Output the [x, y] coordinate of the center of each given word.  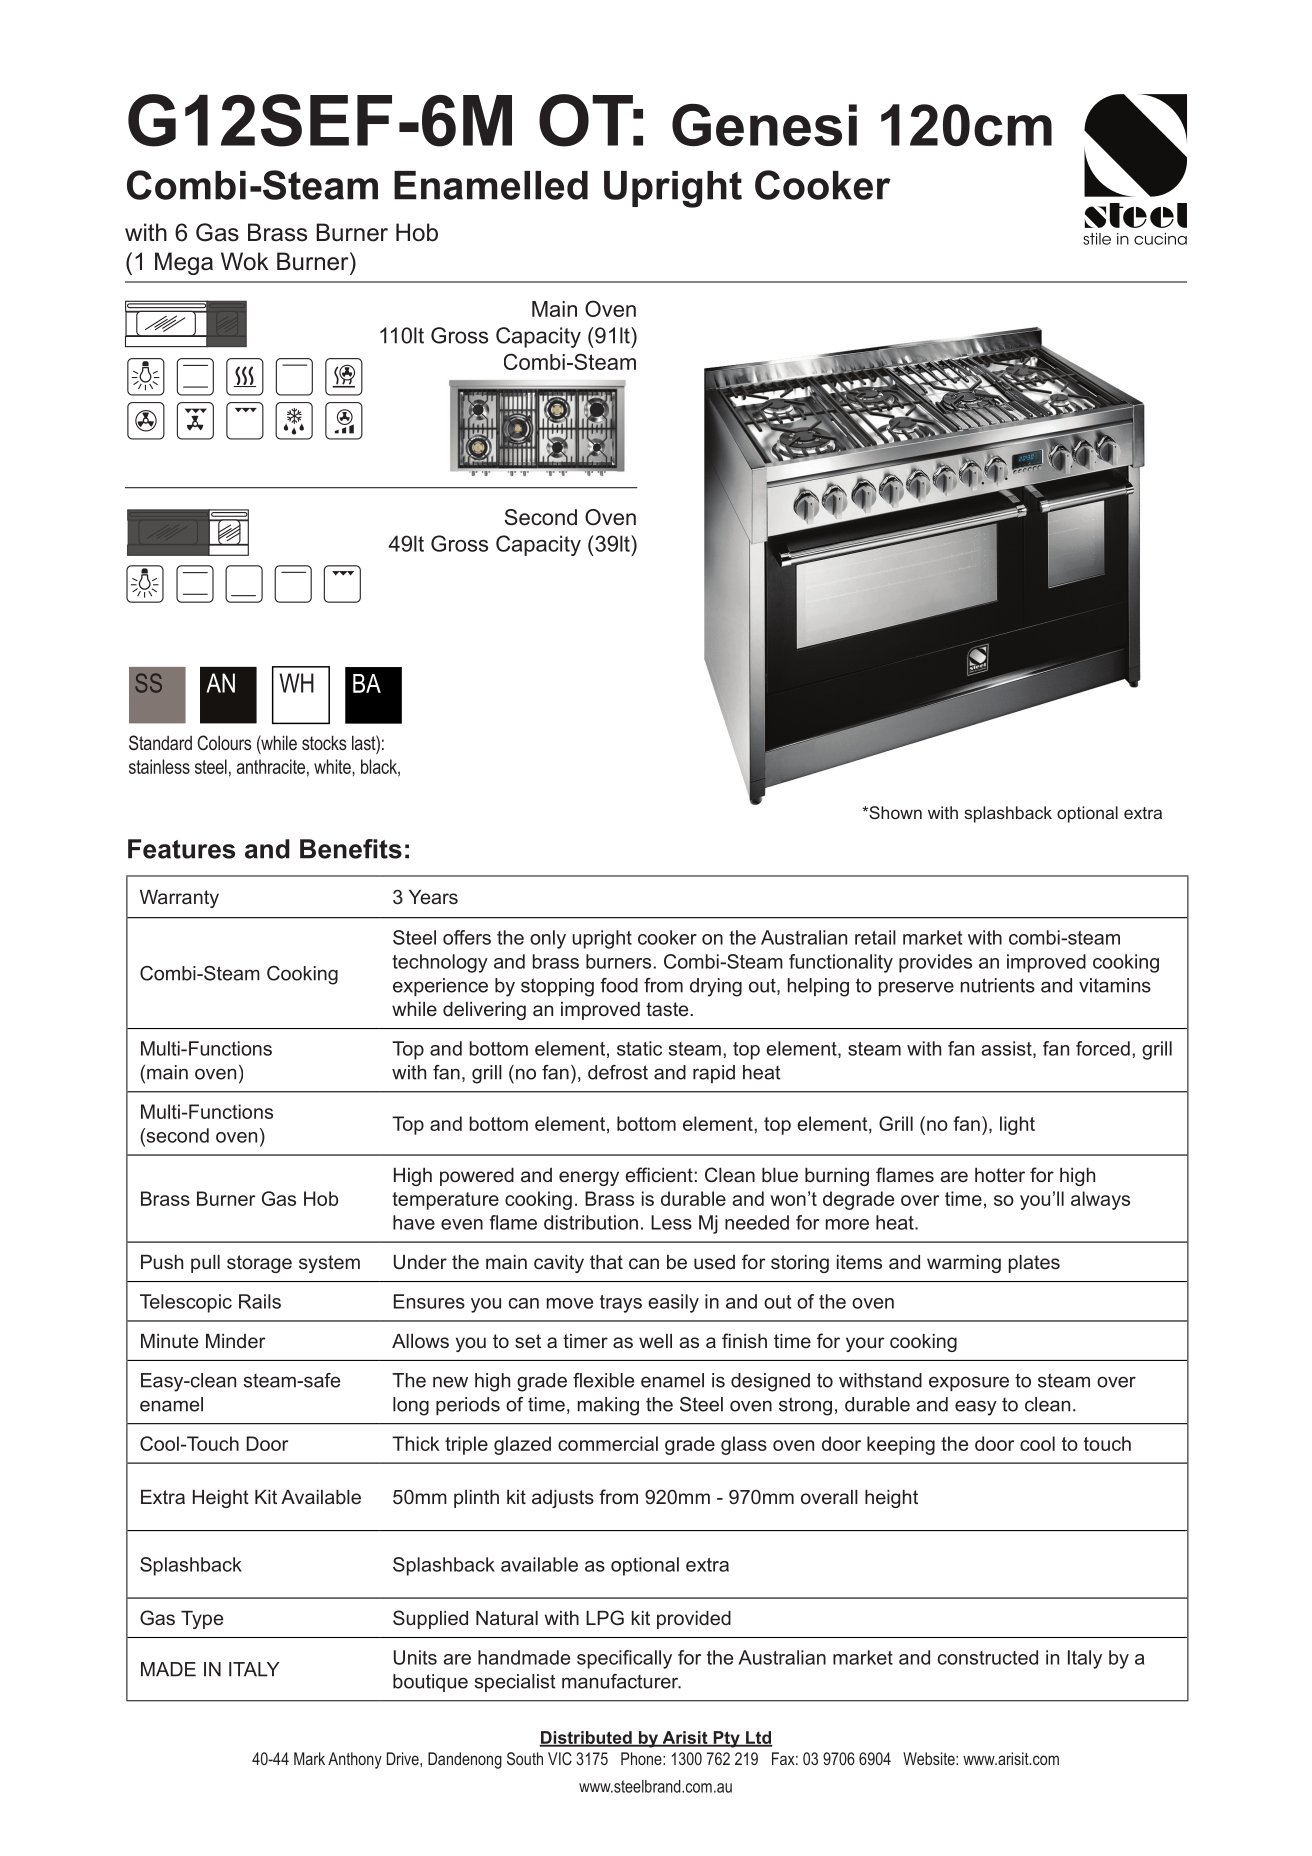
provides [935, 963]
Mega [184, 263]
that [606, 1262]
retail [875, 937]
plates [1034, 1264]
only [548, 939]
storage [259, 1264]
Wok [244, 261]
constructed [988, 1657]
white [333, 766]
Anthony [355, 1760]
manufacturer [621, 1681]
